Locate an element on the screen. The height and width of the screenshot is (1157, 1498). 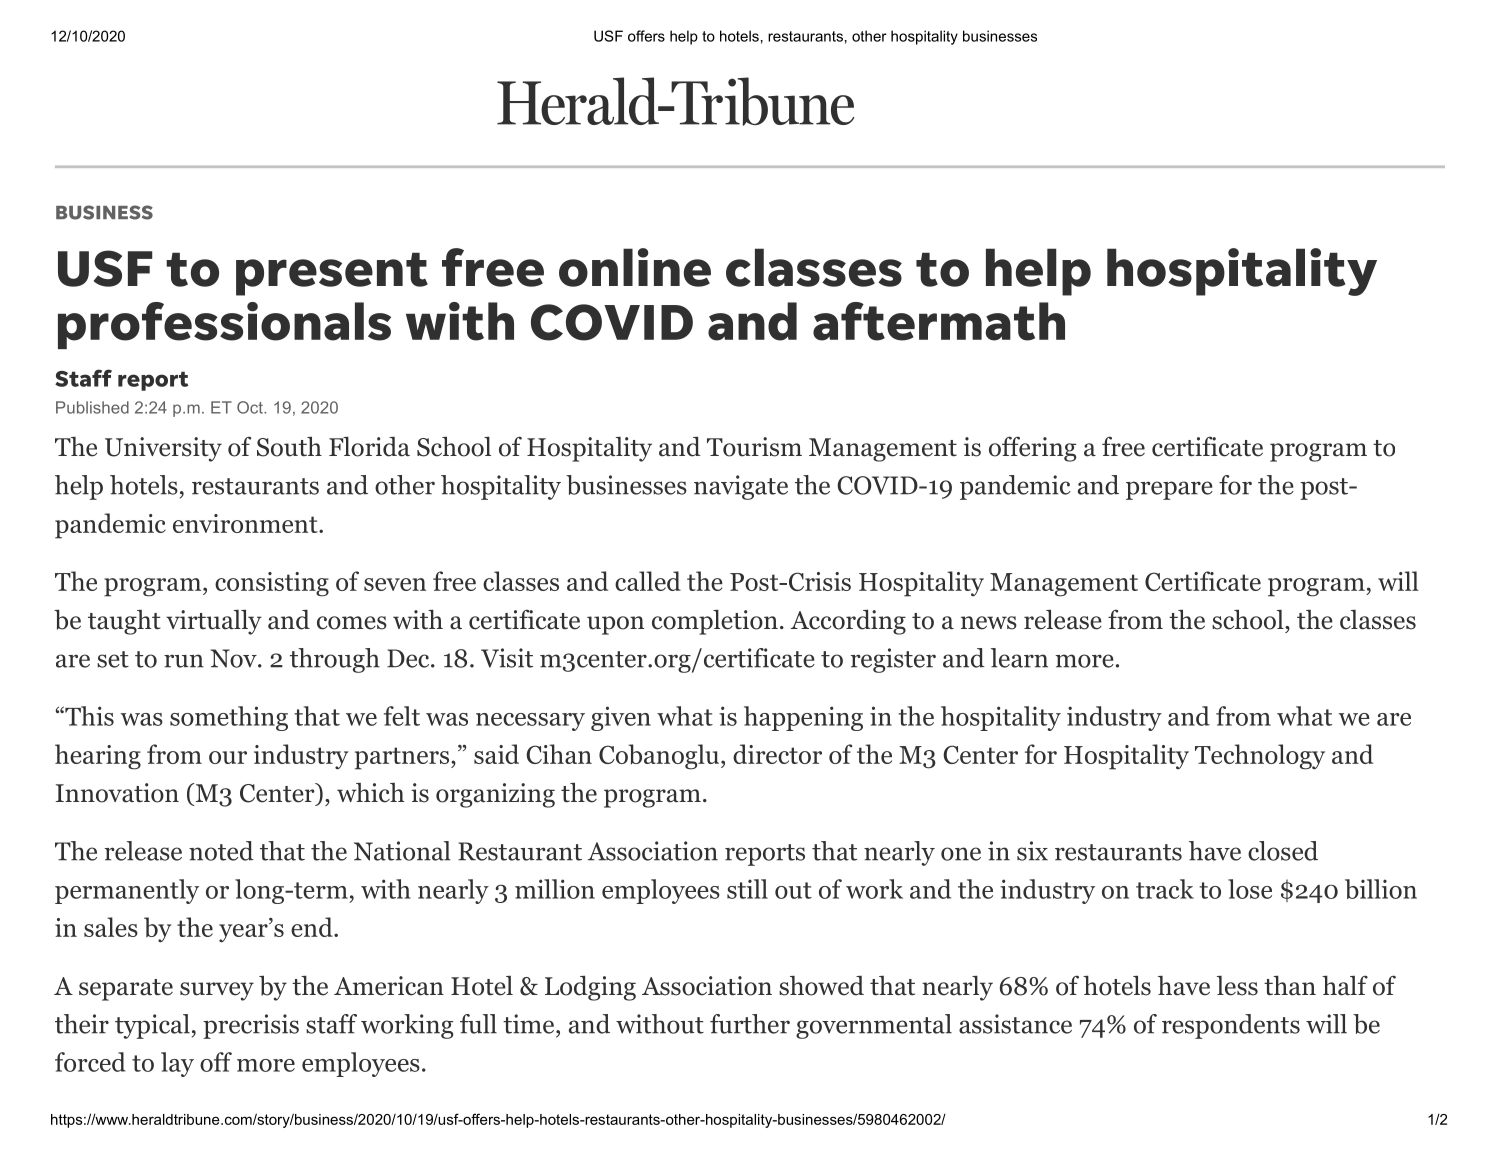
respondents is located at coordinates (1231, 1026).
